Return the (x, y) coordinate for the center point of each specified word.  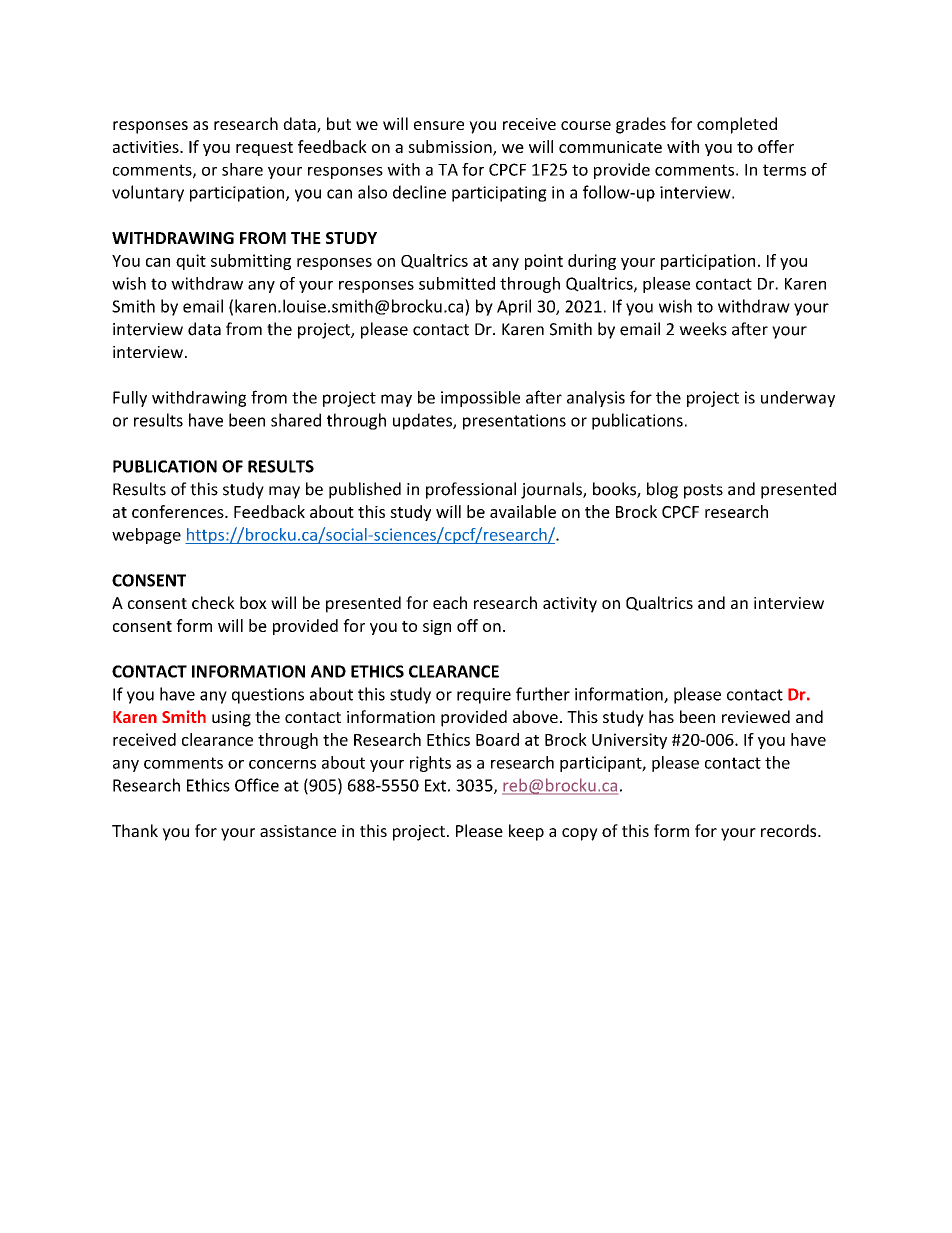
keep (526, 832)
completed (737, 125)
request (264, 149)
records (790, 830)
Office (257, 785)
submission (451, 147)
